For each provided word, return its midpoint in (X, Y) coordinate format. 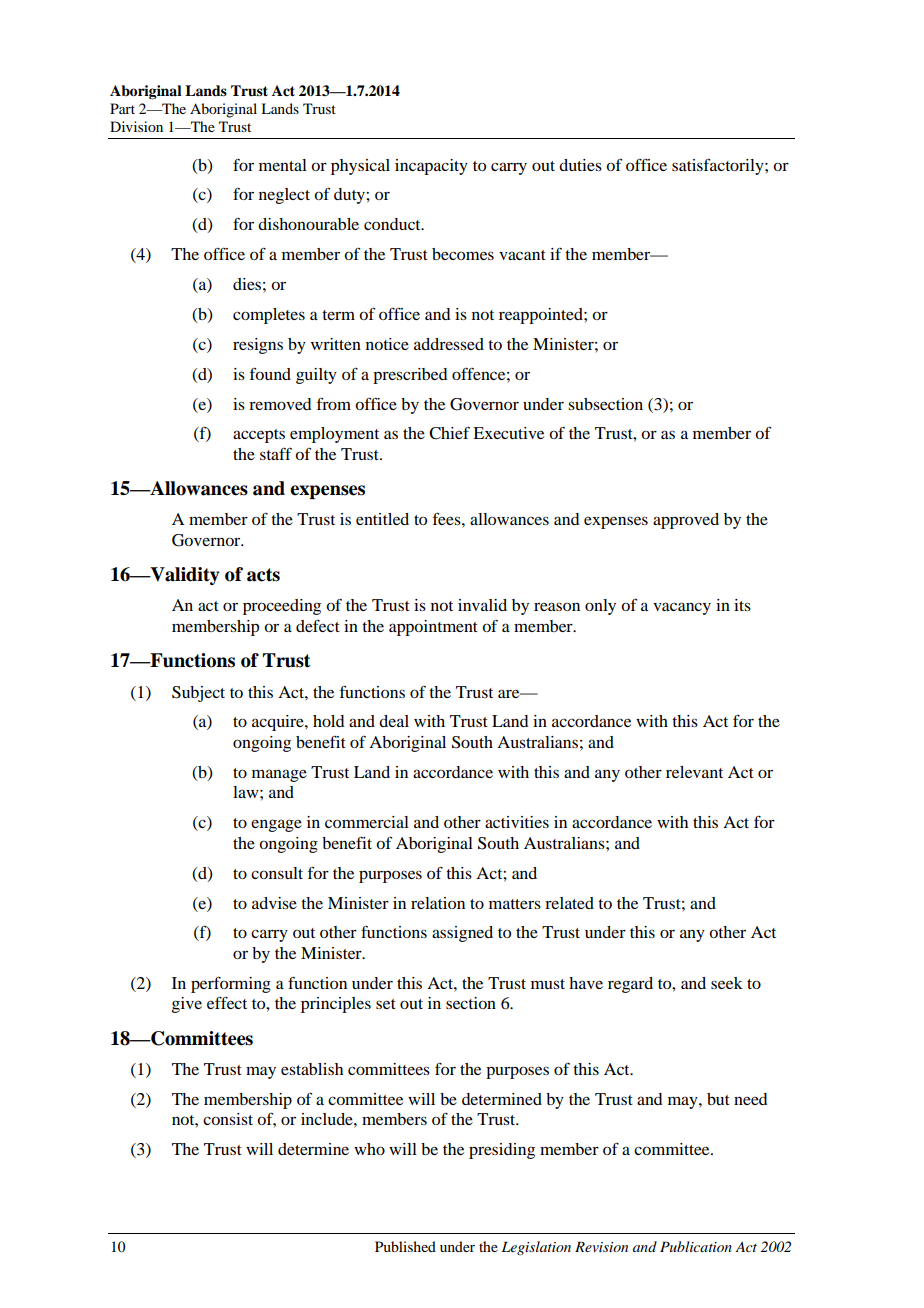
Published (405, 1246)
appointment (433, 628)
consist (228, 1119)
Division (136, 126)
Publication (696, 1246)
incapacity (431, 167)
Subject (198, 694)
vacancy (682, 608)
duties (580, 165)
